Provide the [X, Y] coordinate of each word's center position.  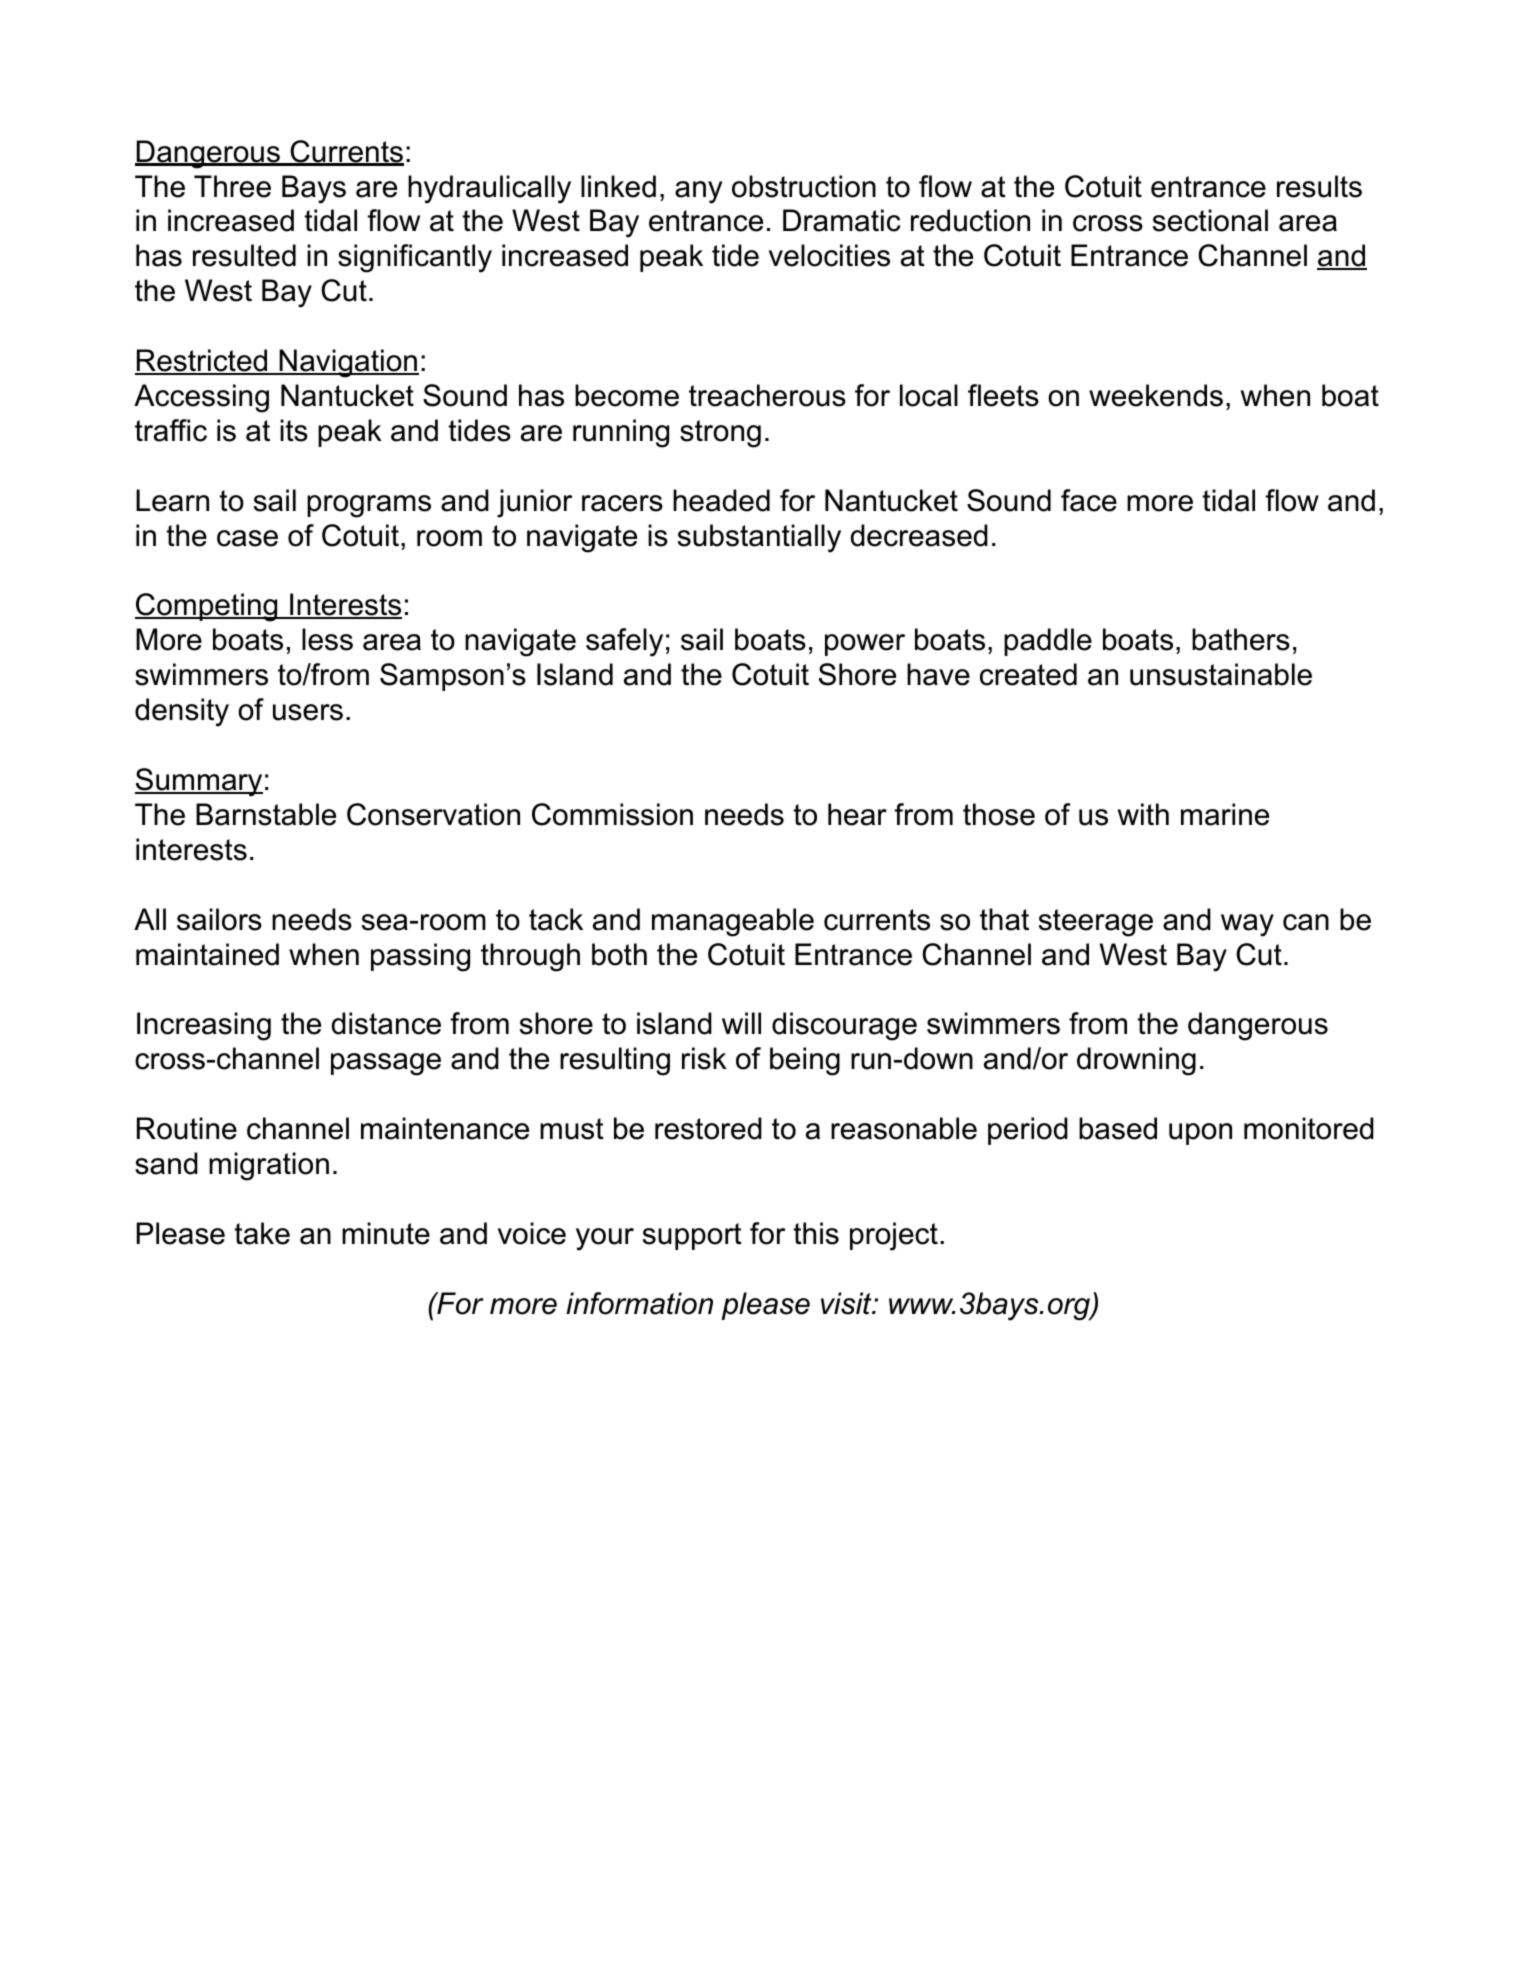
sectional [1210, 220]
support [692, 1236]
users [308, 712]
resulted [244, 255]
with [1143, 814]
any [698, 192]
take [262, 1233]
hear [857, 814]
